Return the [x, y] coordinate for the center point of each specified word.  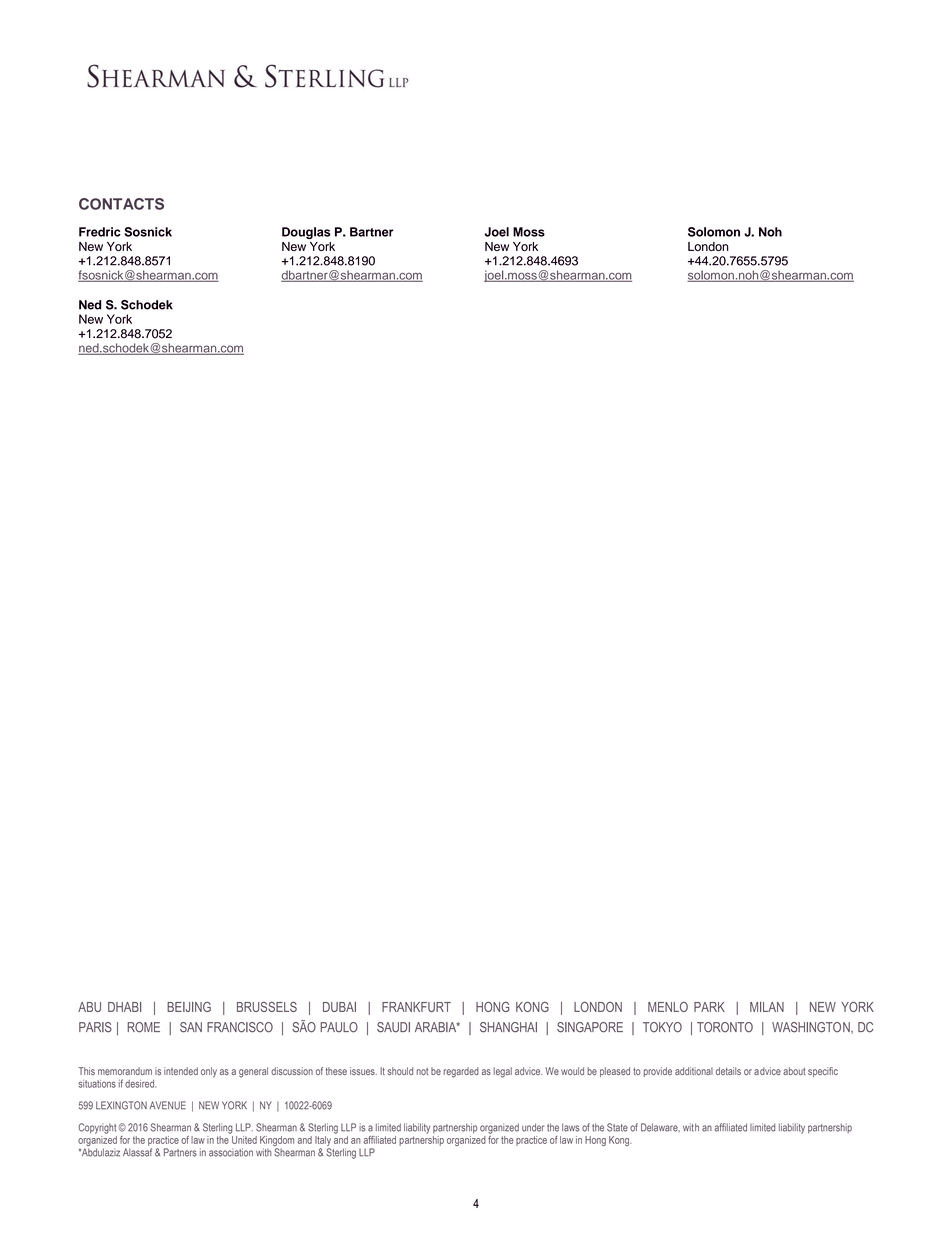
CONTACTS [121, 204]
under [533, 1127]
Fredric [100, 232]
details [728, 1071]
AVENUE [167, 1105]
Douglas [306, 233]
